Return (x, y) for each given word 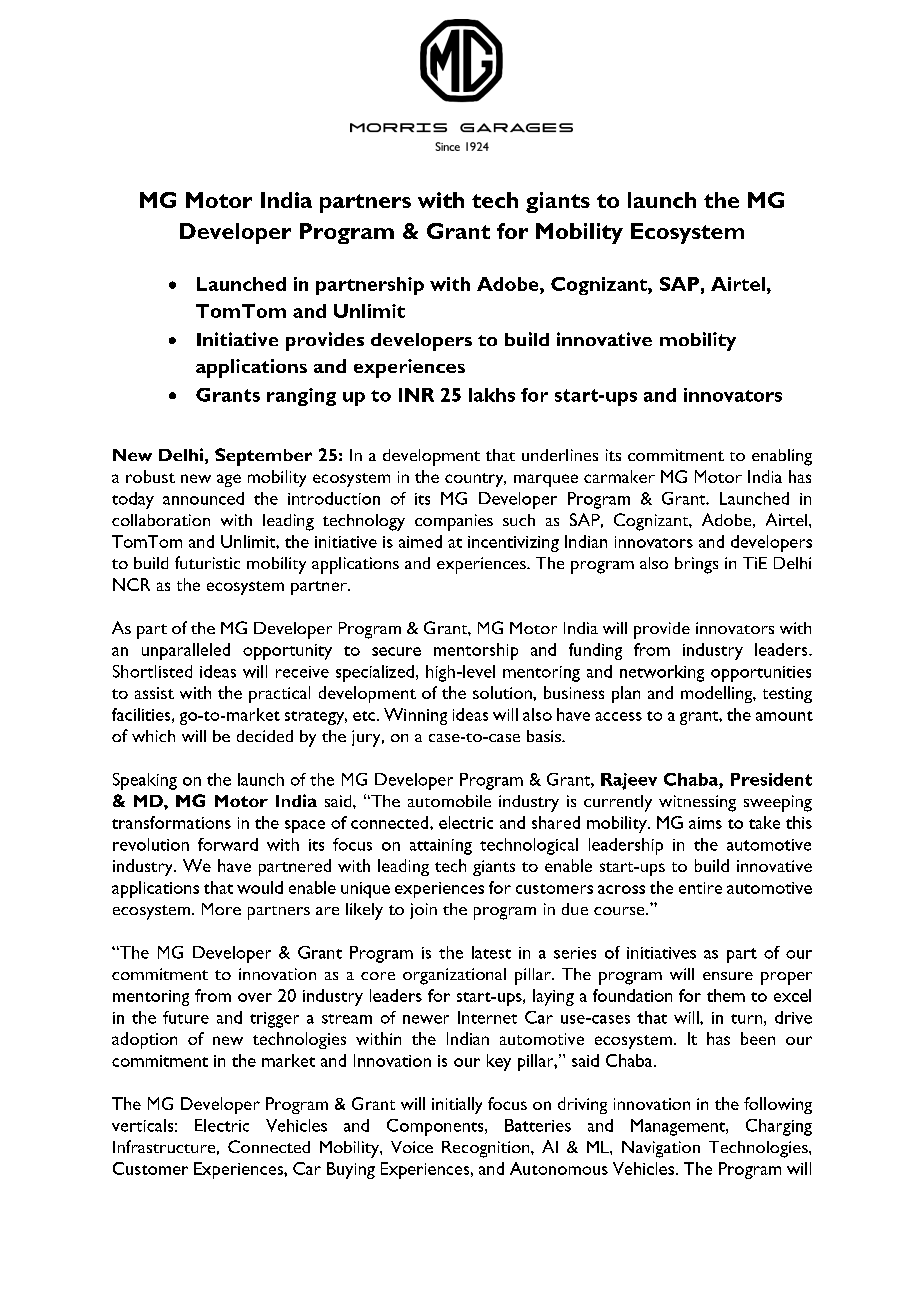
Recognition (487, 1149)
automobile (449, 801)
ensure (728, 976)
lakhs (492, 395)
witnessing (697, 803)
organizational (454, 976)
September (263, 457)
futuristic (207, 562)
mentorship (476, 651)
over (255, 997)
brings (696, 565)
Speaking (145, 781)
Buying (351, 1170)
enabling (782, 457)
